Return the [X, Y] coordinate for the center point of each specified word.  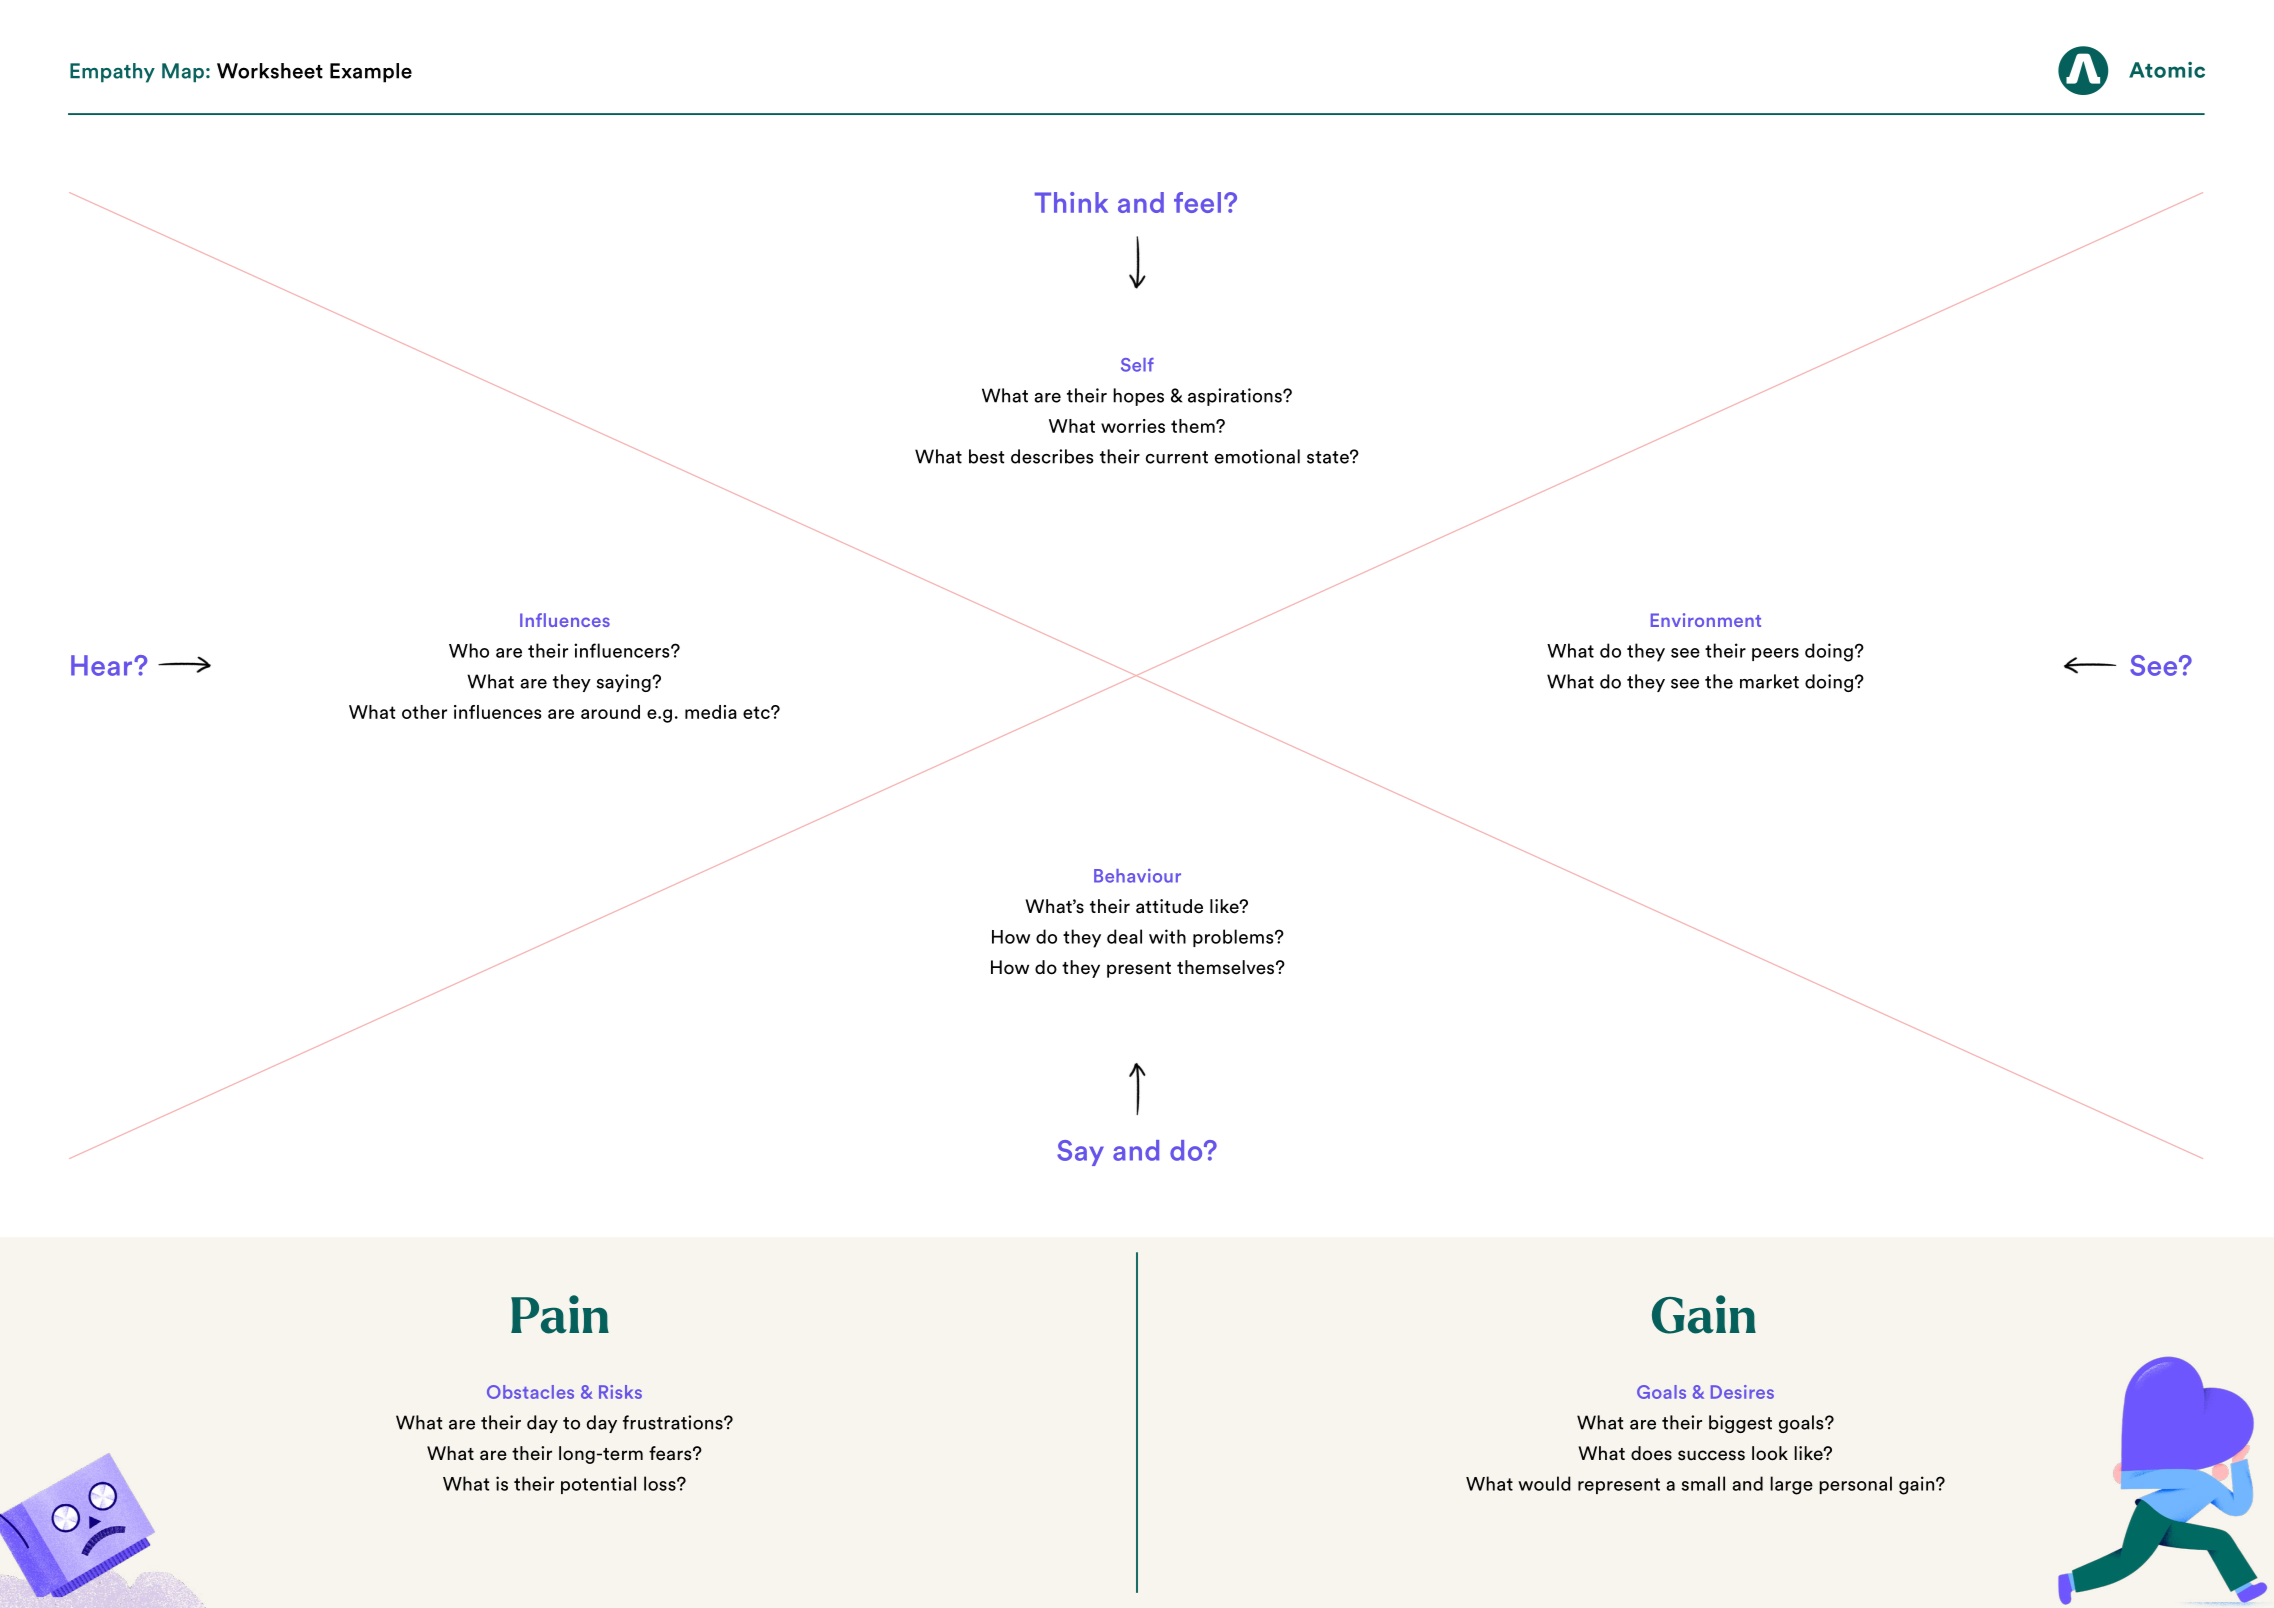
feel [1197, 202]
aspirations [1236, 397]
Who [469, 650]
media [711, 712]
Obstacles [530, 1392]
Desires [1742, 1392]
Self [1137, 365]
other [424, 712]
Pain [560, 1314]
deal [1124, 936]
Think [1071, 202]
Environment [1706, 620]
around [610, 712]
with [1167, 936]
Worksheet [270, 71]
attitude [1169, 906]
